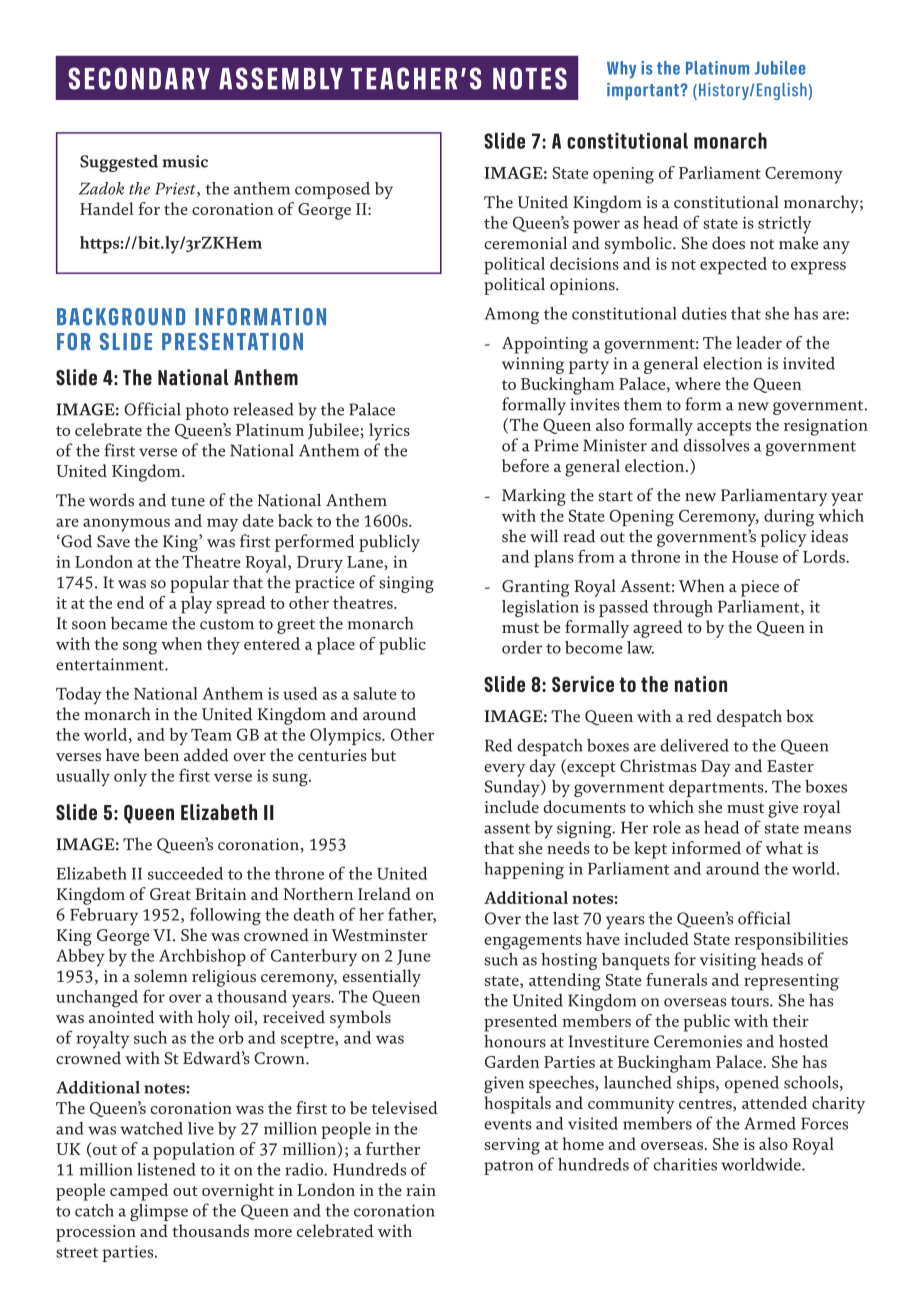 Image resolution: width=924 pixels, height=1308 pixels. Describe the element at coordinates (716, 445) in the screenshot. I see `dissolves` at that location.
